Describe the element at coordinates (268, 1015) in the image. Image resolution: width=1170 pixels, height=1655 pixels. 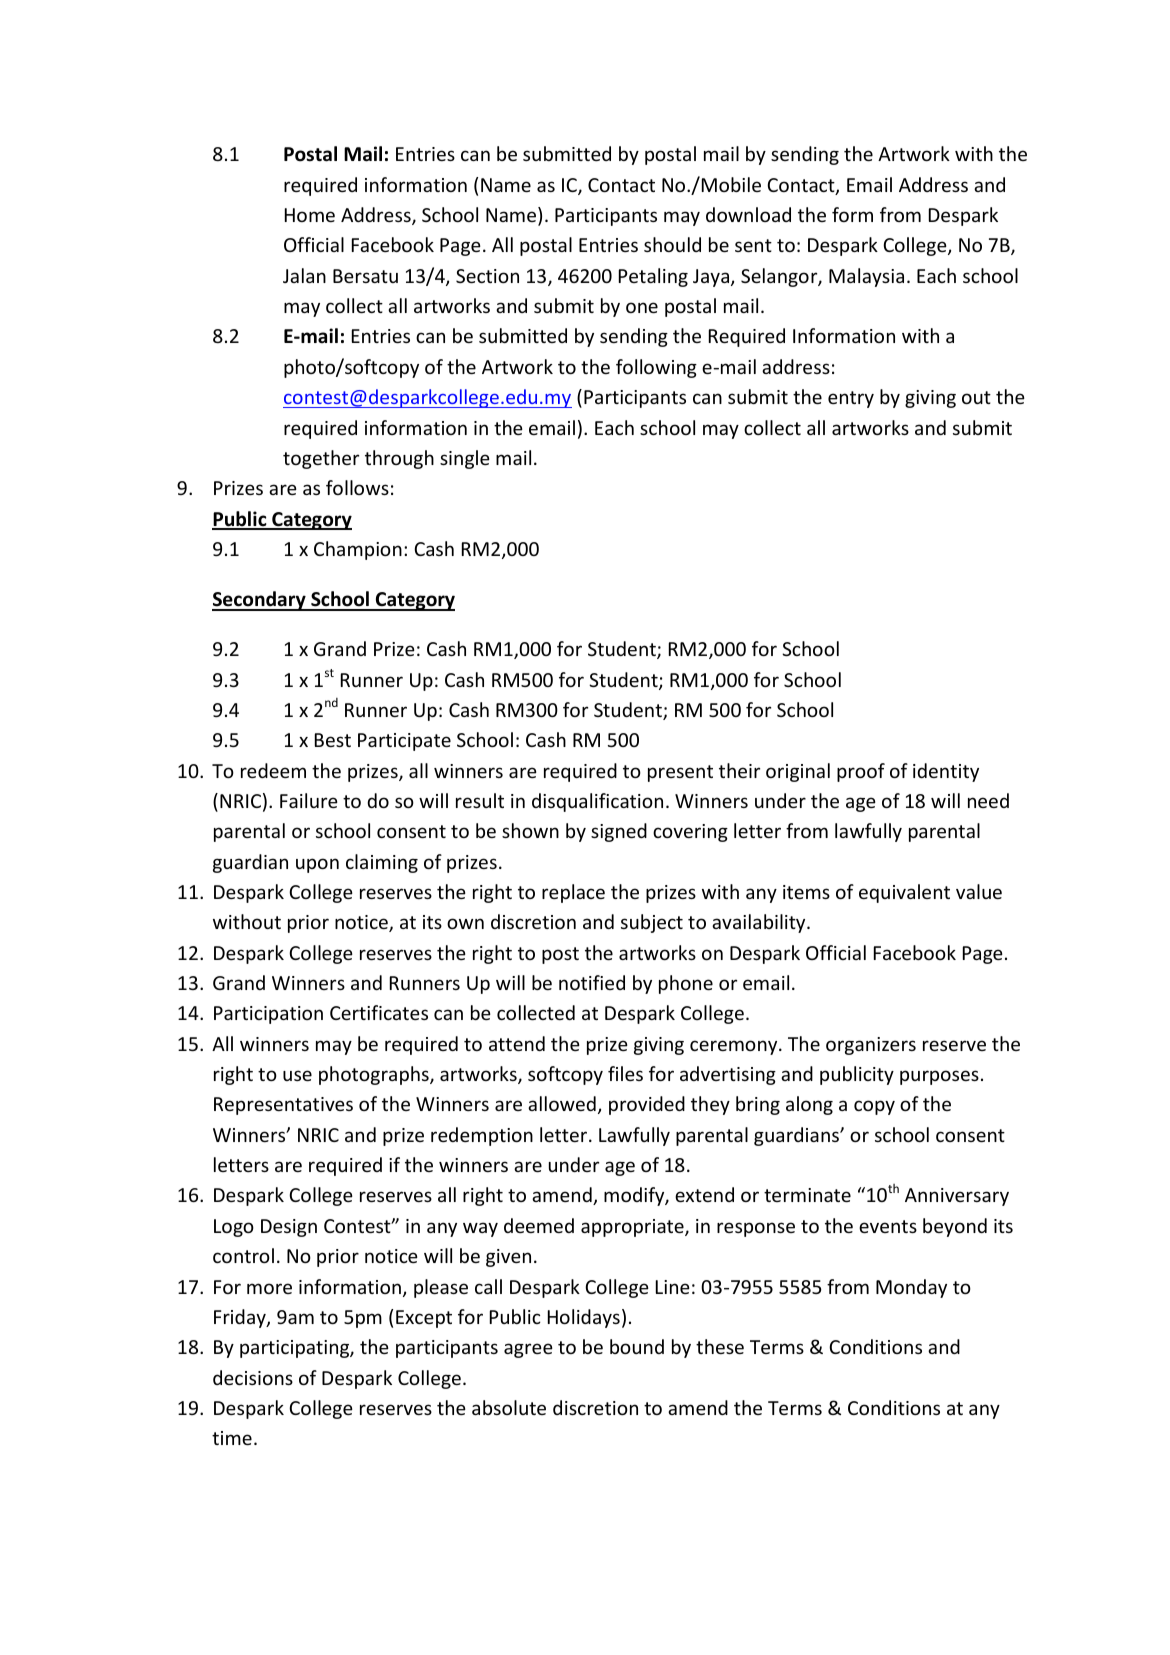
I see `Participation` at that location.
